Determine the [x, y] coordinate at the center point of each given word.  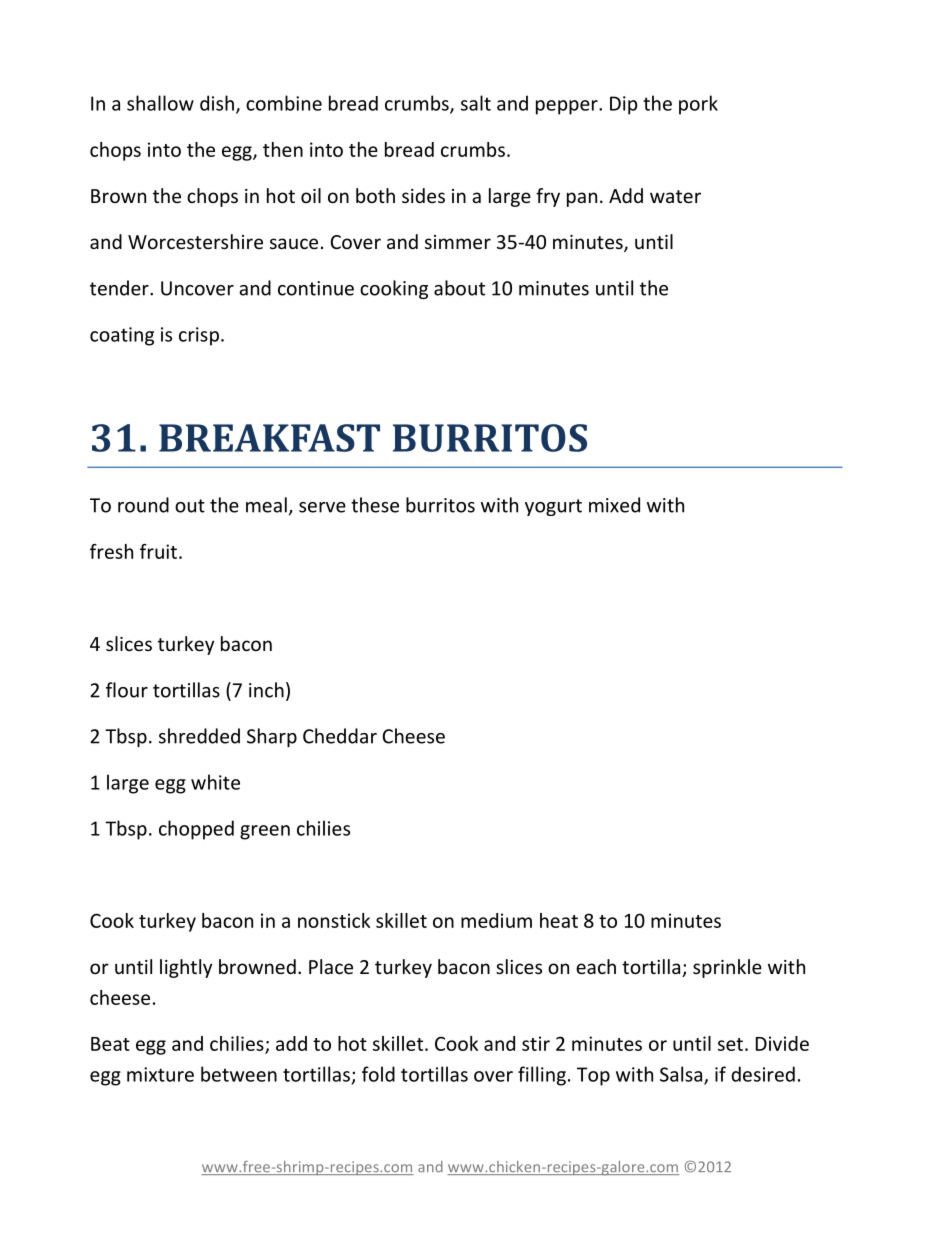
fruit [158, 551]
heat [559, 920]
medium [496, 920]
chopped [196, 830]
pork [698, 105]
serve [322, 507]
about [459, 288]
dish [217, 103]
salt [476, 103]
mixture [160, 1074]
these [375, 505]
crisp [199, 336]
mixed [614, 505]
